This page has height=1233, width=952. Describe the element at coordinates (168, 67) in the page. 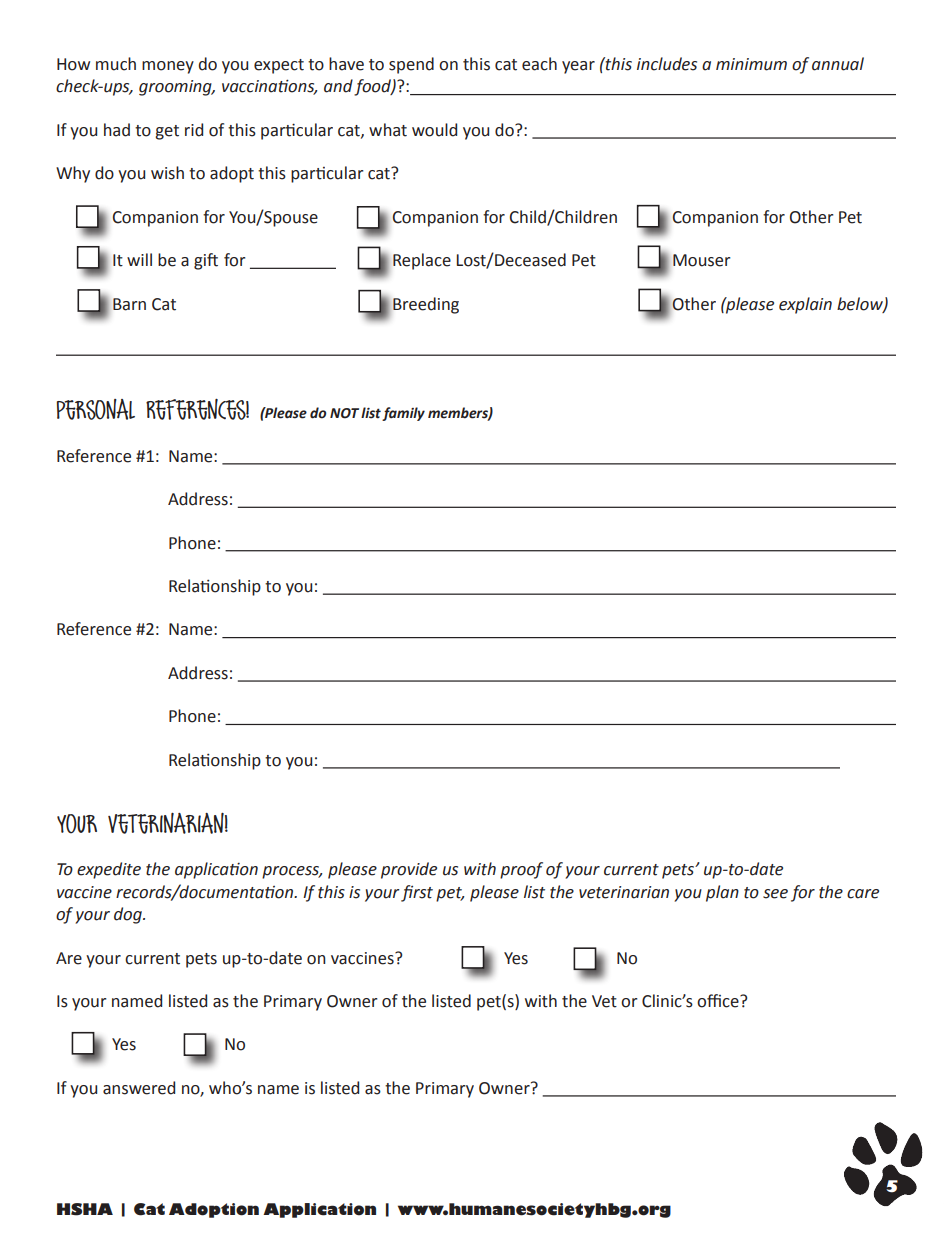

I see `money` at that location.
